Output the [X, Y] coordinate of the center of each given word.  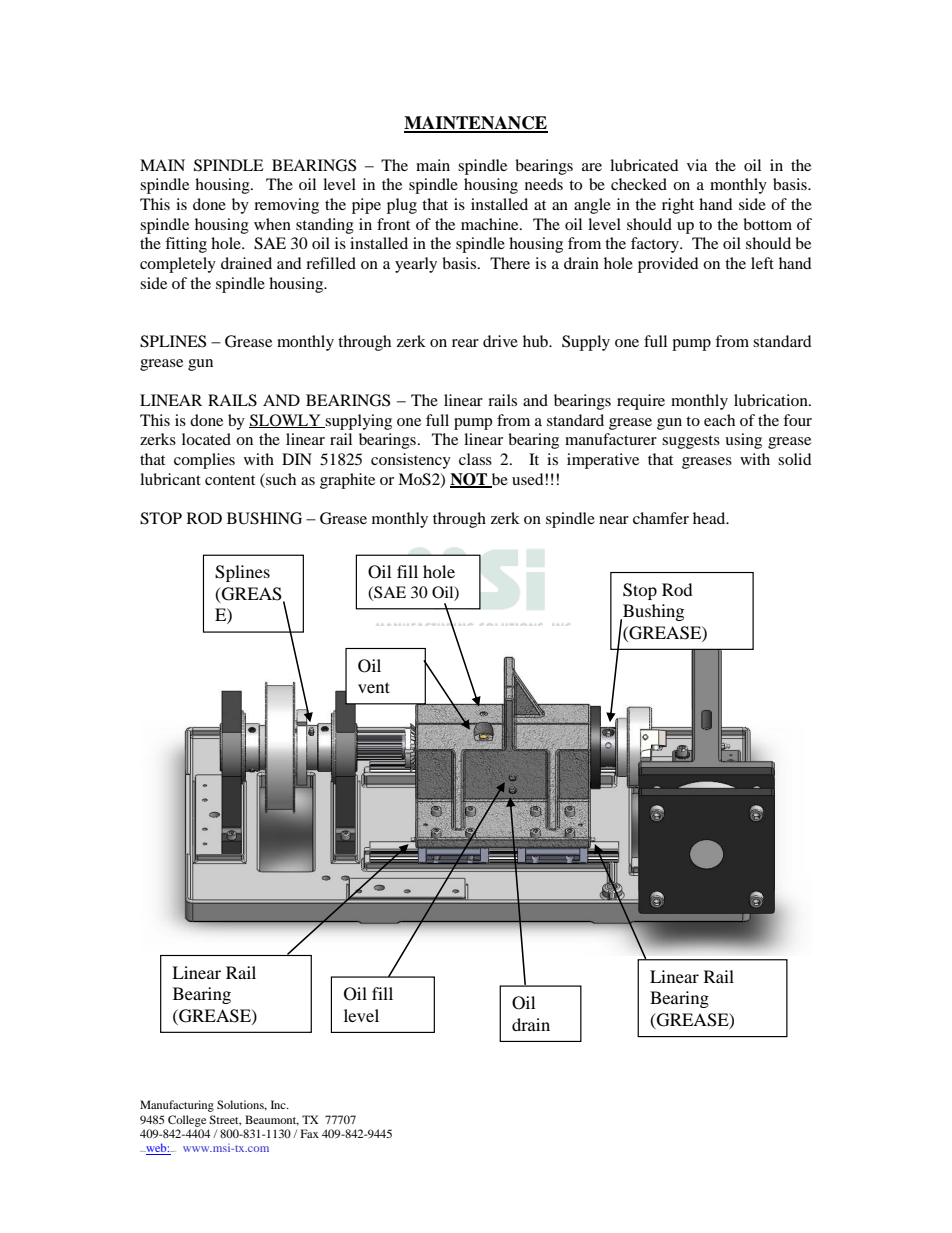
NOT [470, 480]
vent [374, 687]
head [710, 518]
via [697, 165]
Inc [279, 1104]
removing [286, 206]
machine [491, 224]
